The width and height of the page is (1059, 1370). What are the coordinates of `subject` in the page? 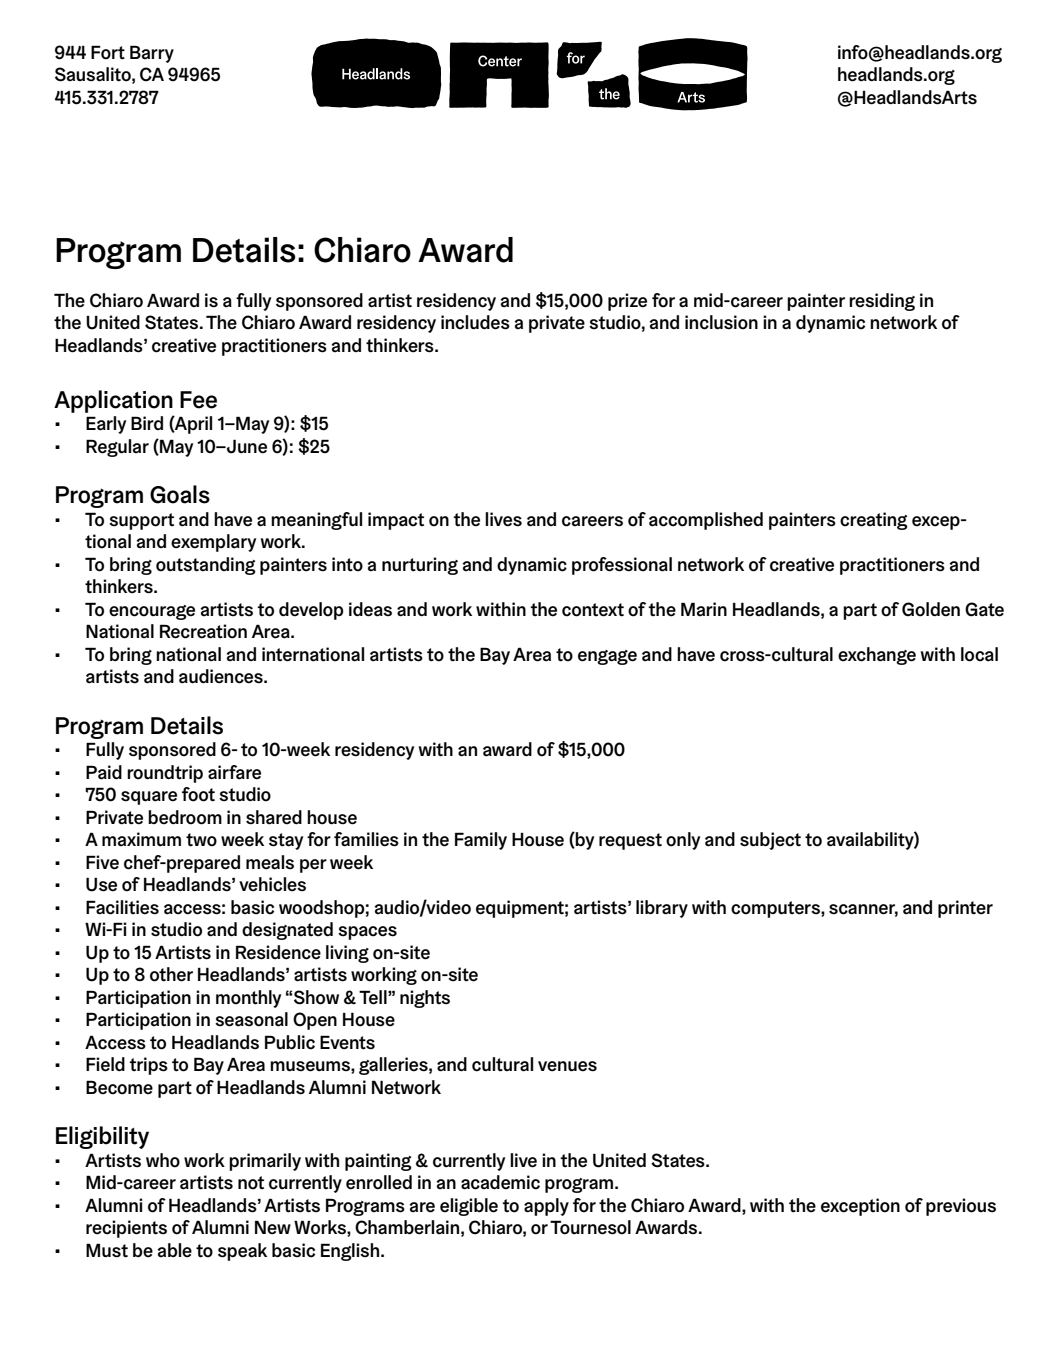 It's located at (770, 841).
